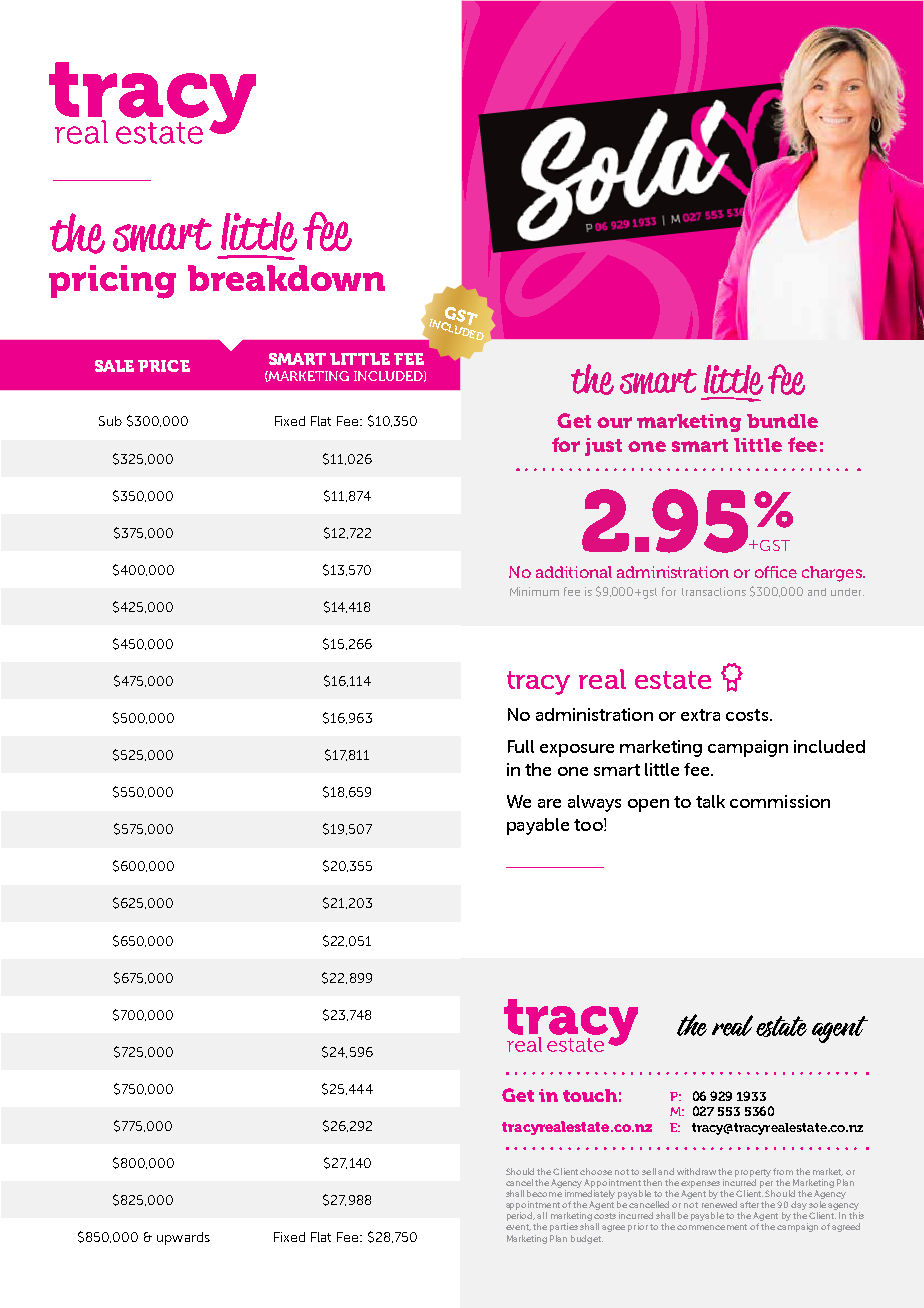 The height and width of the screenshot is (1308, 924). Describe the element at coordinates (518, 1227) in the screenshot. I see `event` at that location.
